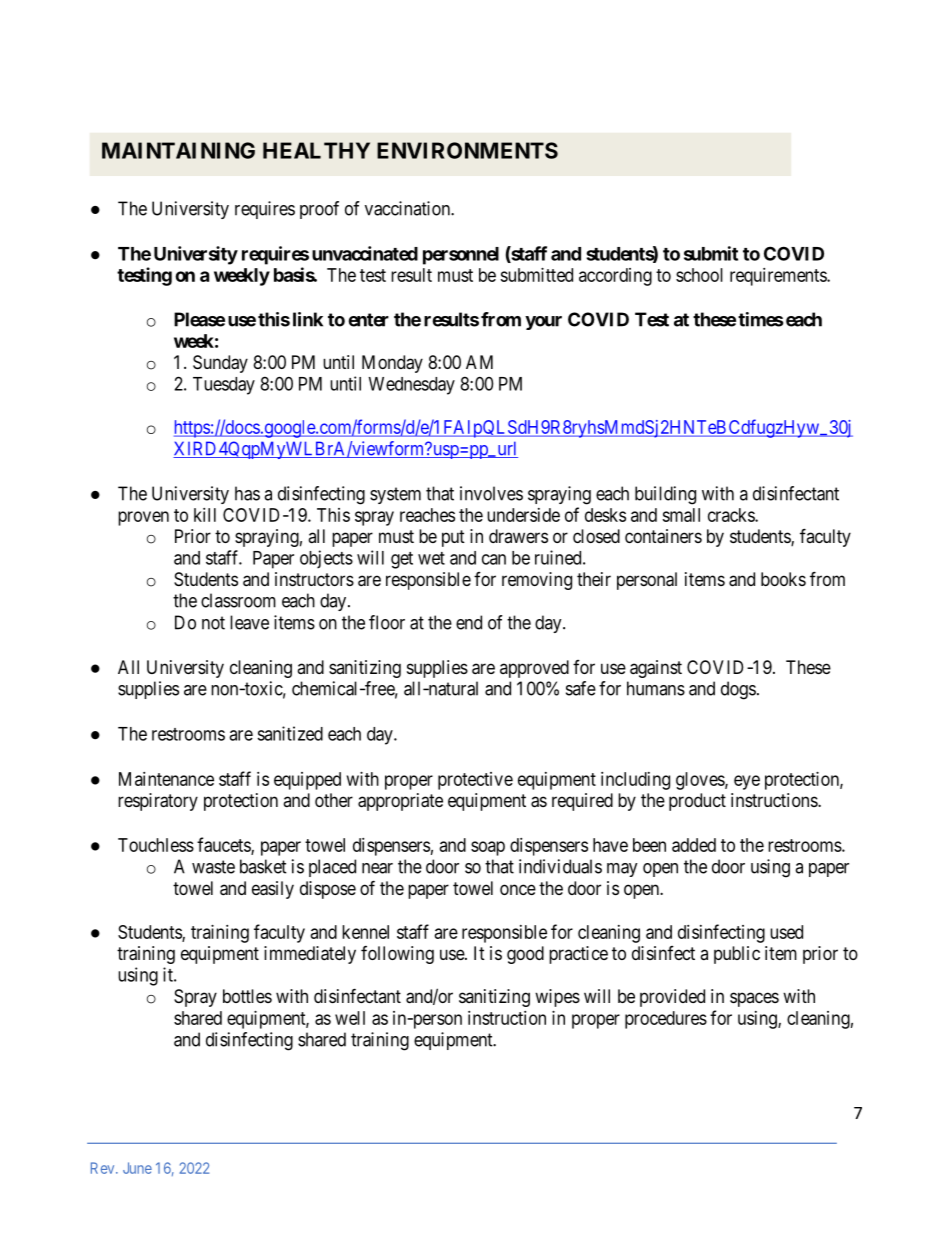  What do you see at coordinates (488, 848) in the screenshot?
I see `soap` at bounding box center [488, 848].
